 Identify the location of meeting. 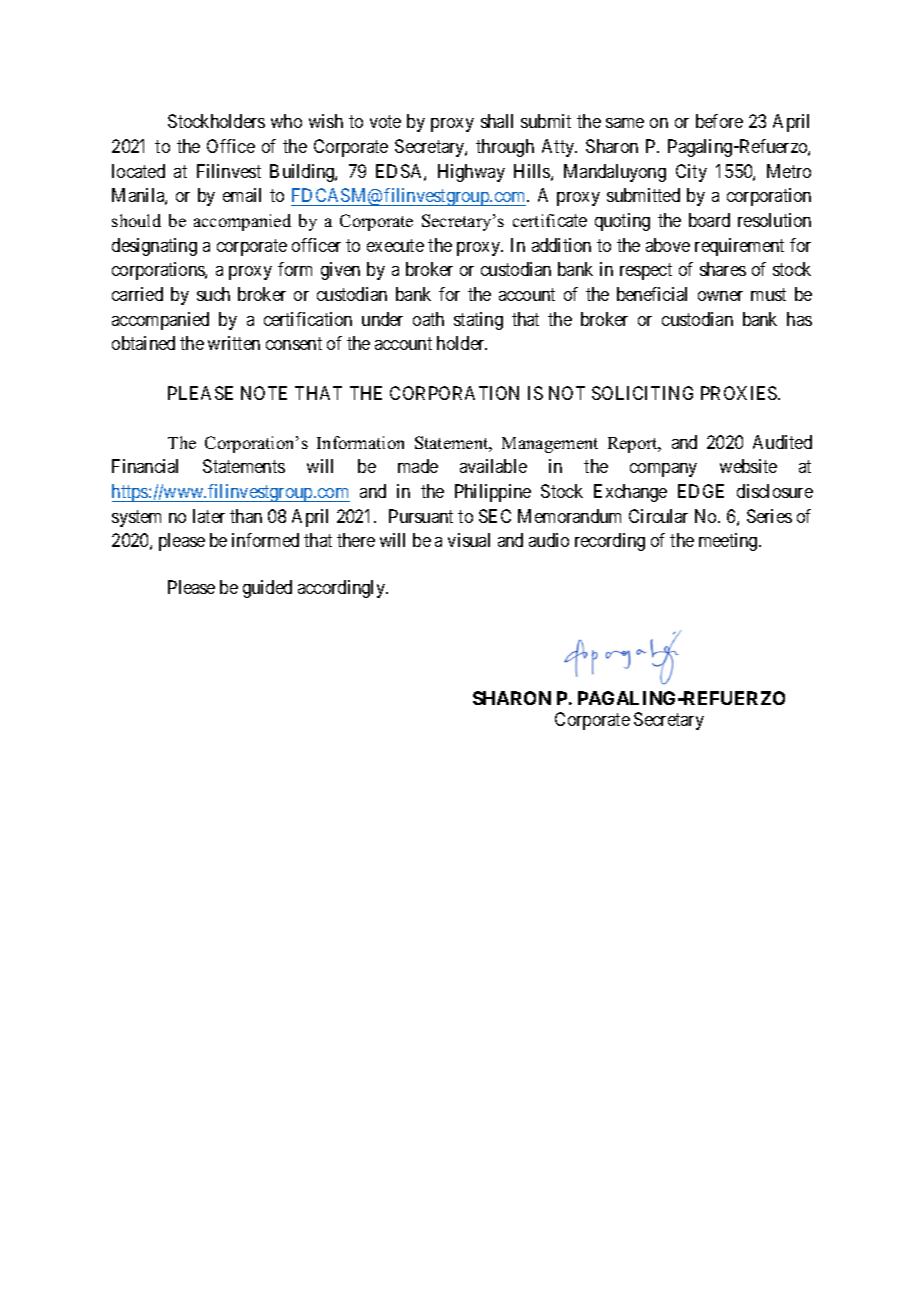
(729, 542).
